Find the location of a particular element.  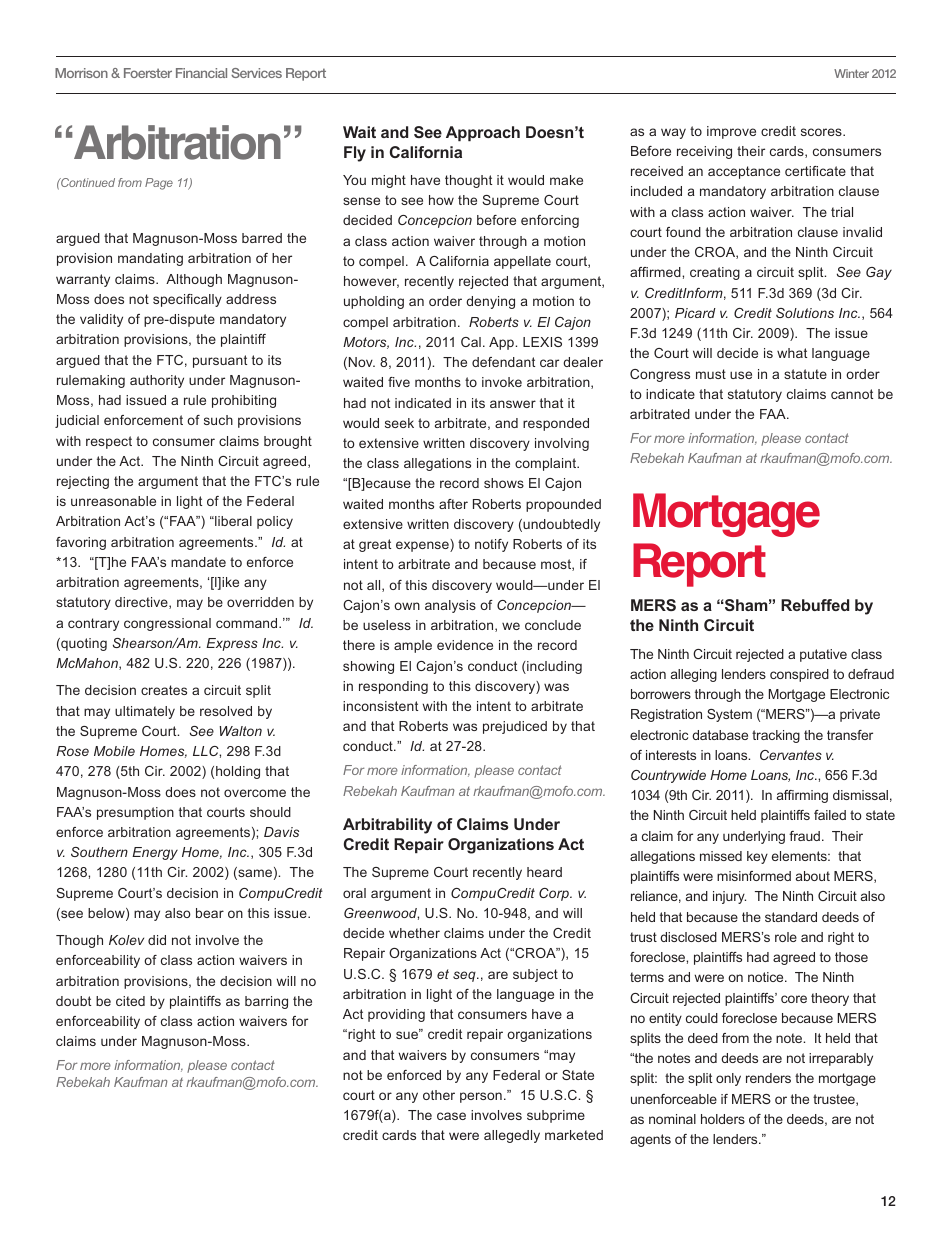

Rebuffed is located at coordinates (815, 605).
